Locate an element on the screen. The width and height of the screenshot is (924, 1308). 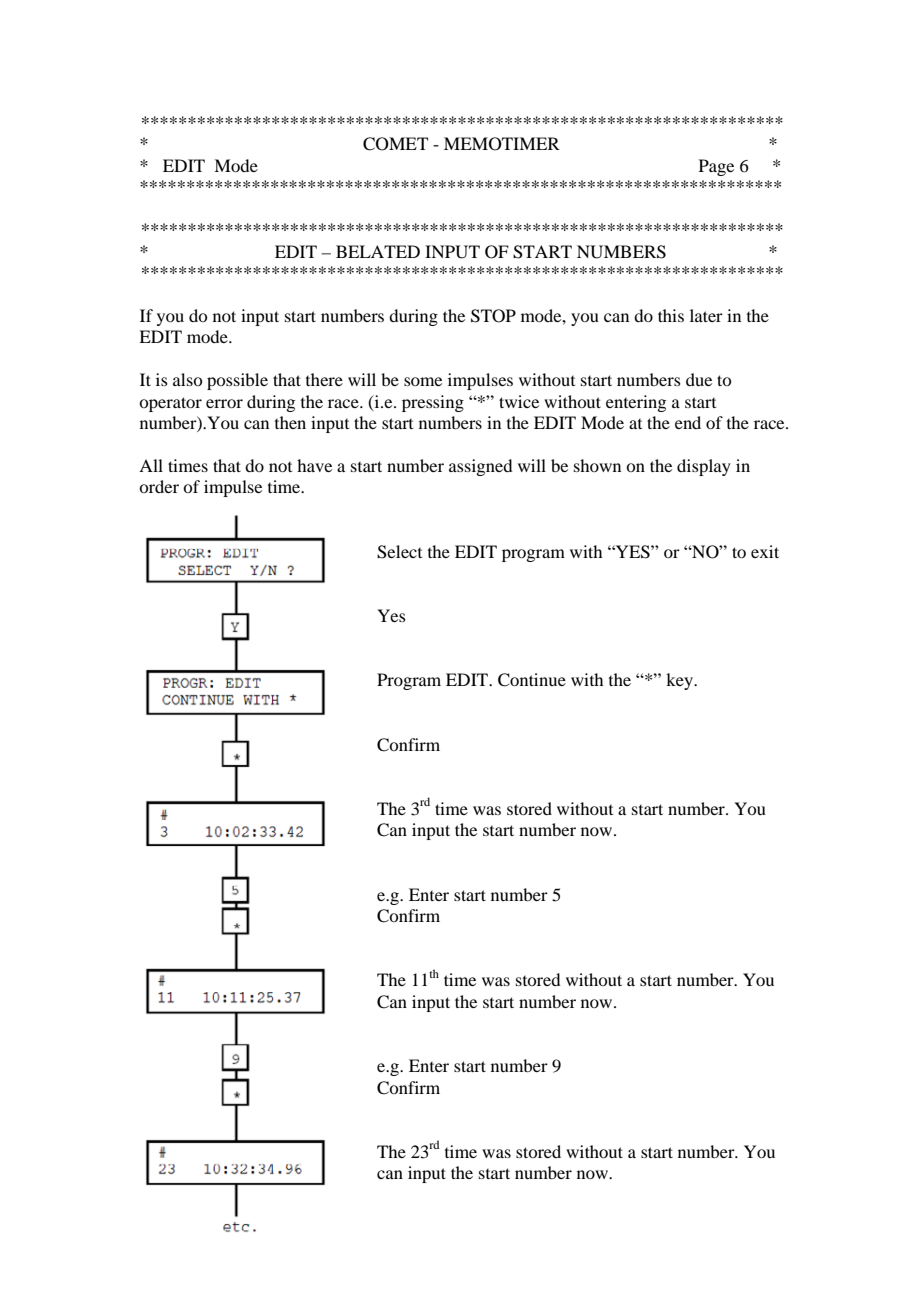
end is located at coordinates (688, 422).
